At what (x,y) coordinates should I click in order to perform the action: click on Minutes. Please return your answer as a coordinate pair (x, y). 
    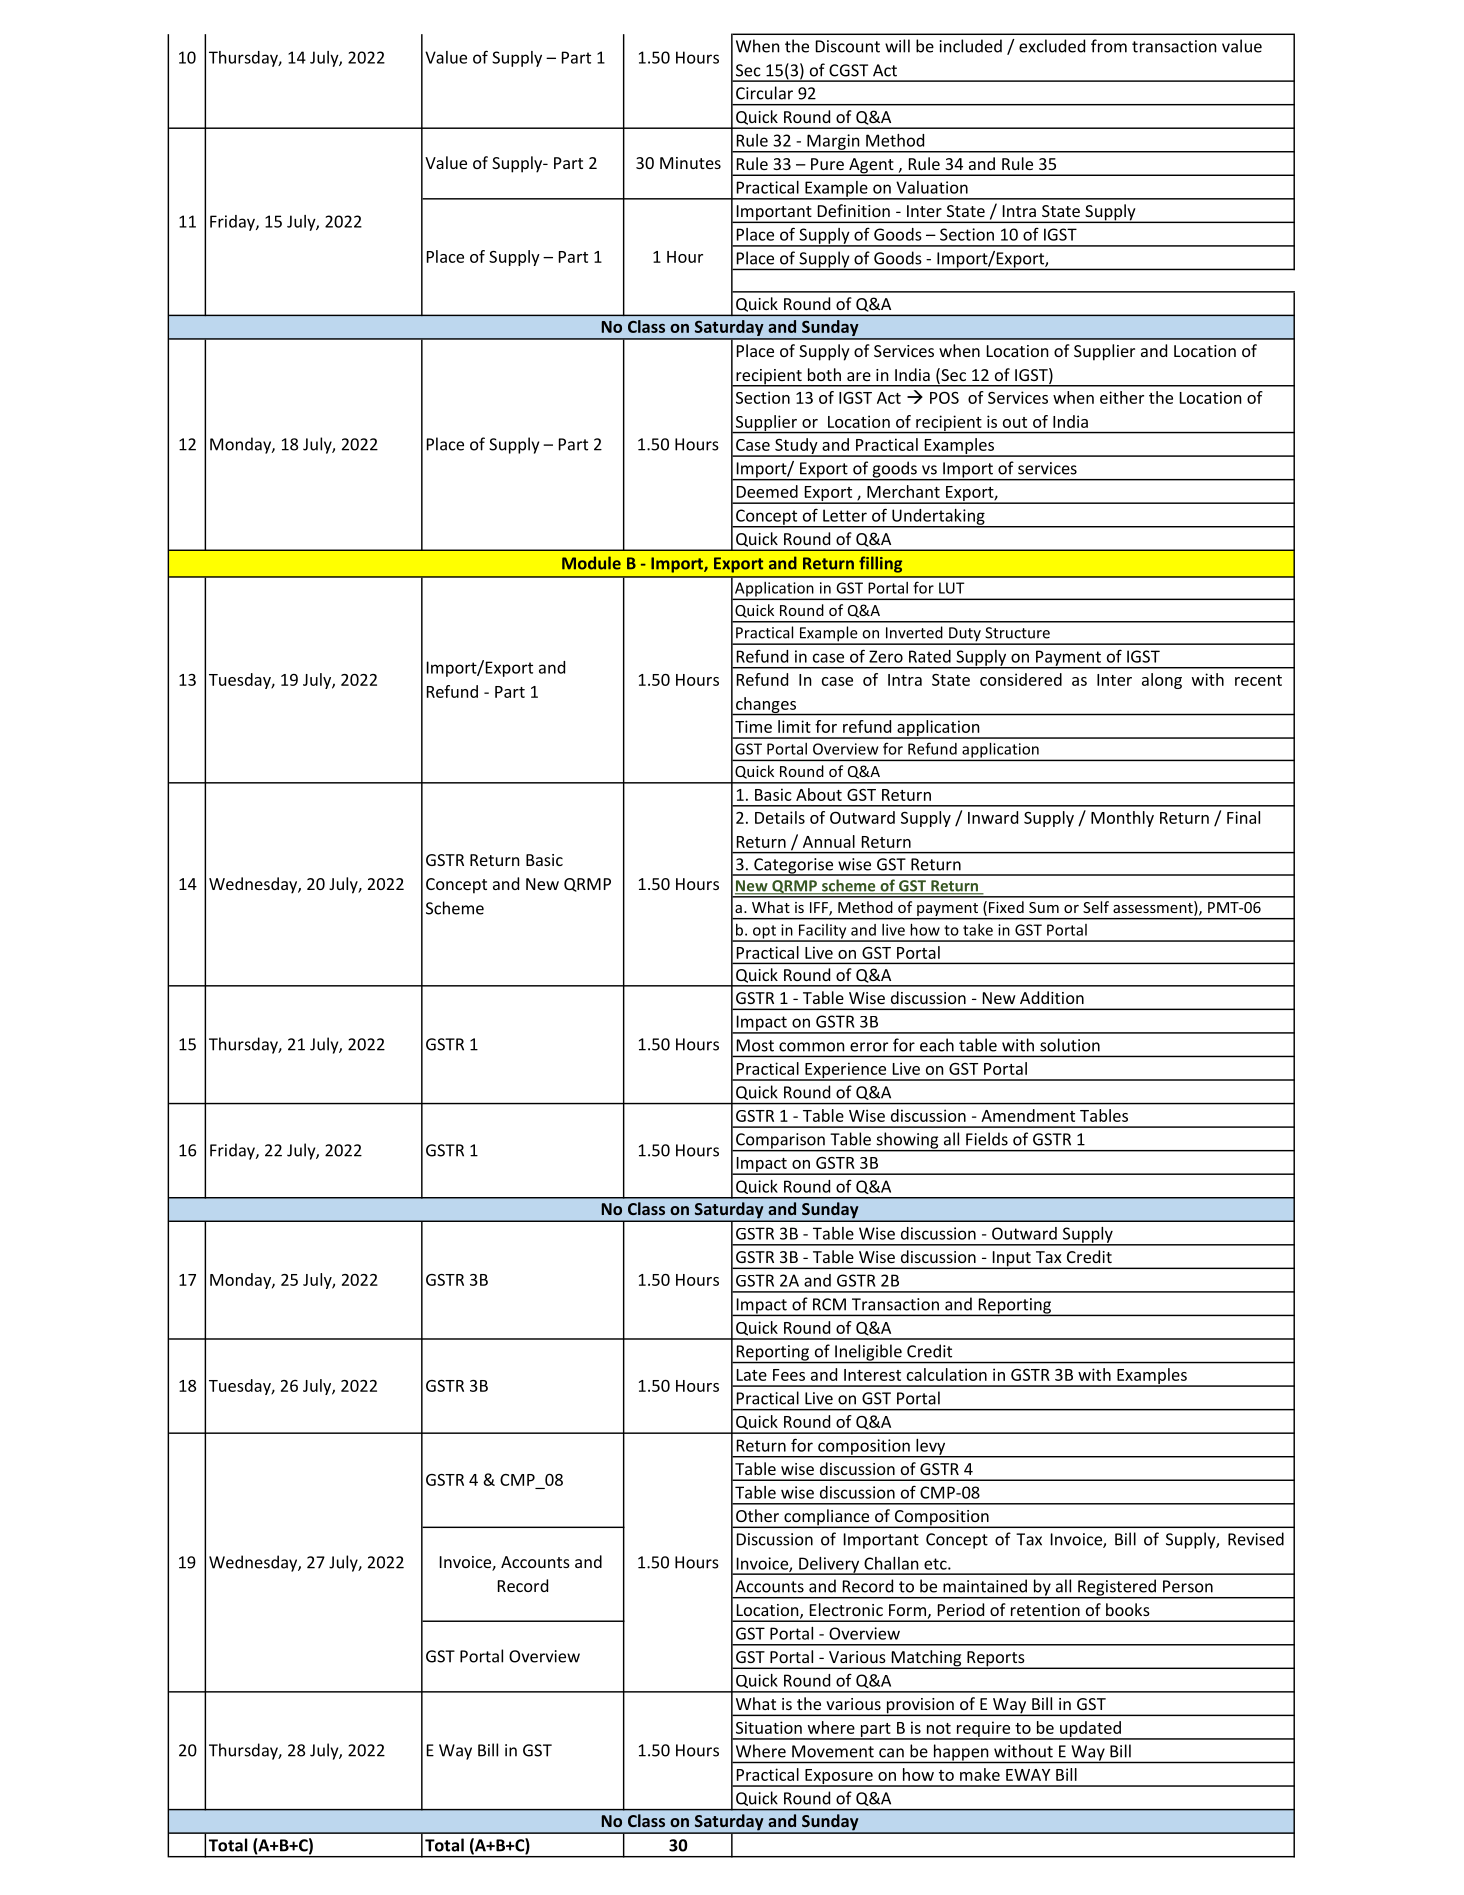
    Looking at the image, I should click on (690, 163).
